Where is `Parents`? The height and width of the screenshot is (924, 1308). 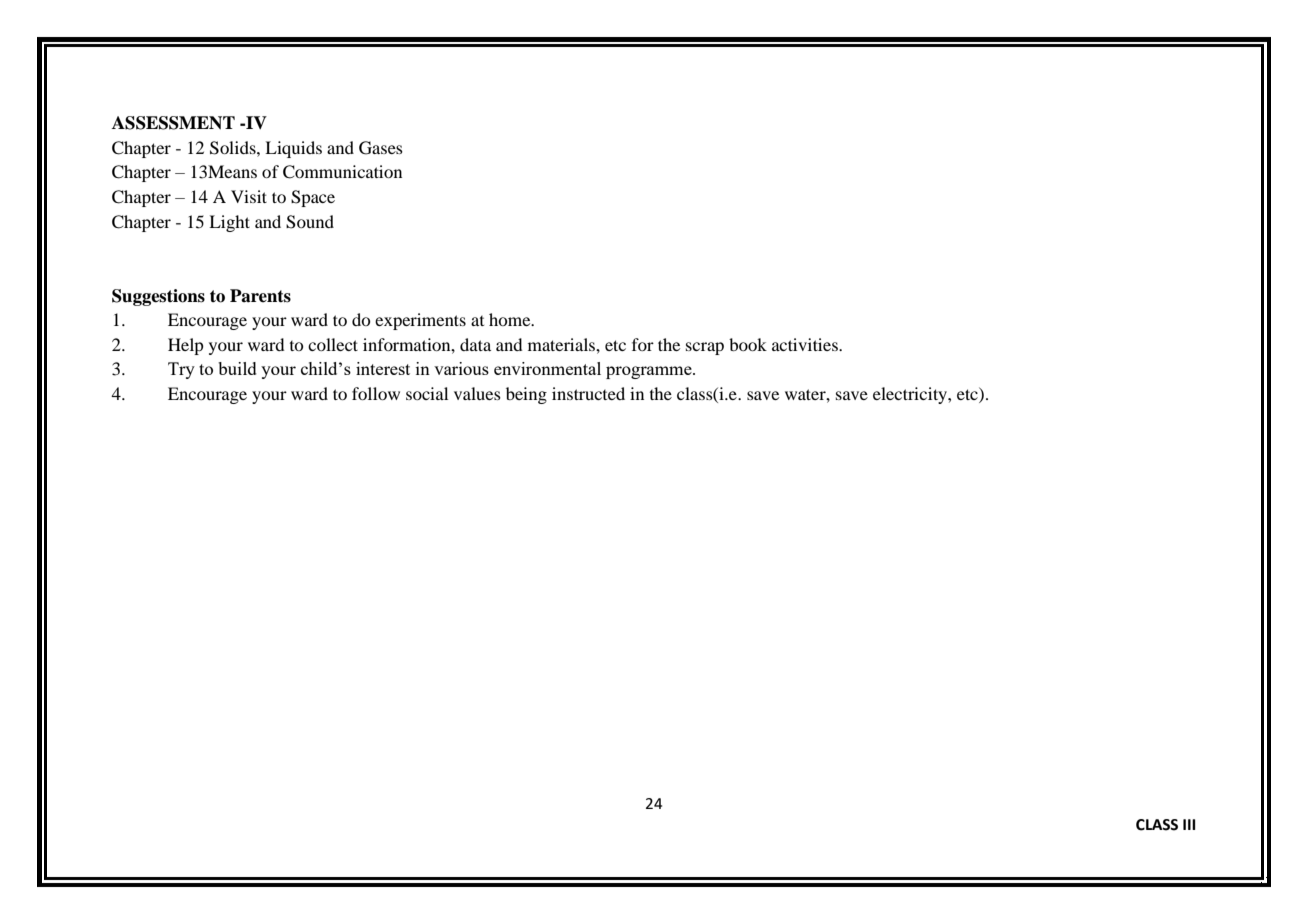
Parents is located at coordinates (260, 296).
